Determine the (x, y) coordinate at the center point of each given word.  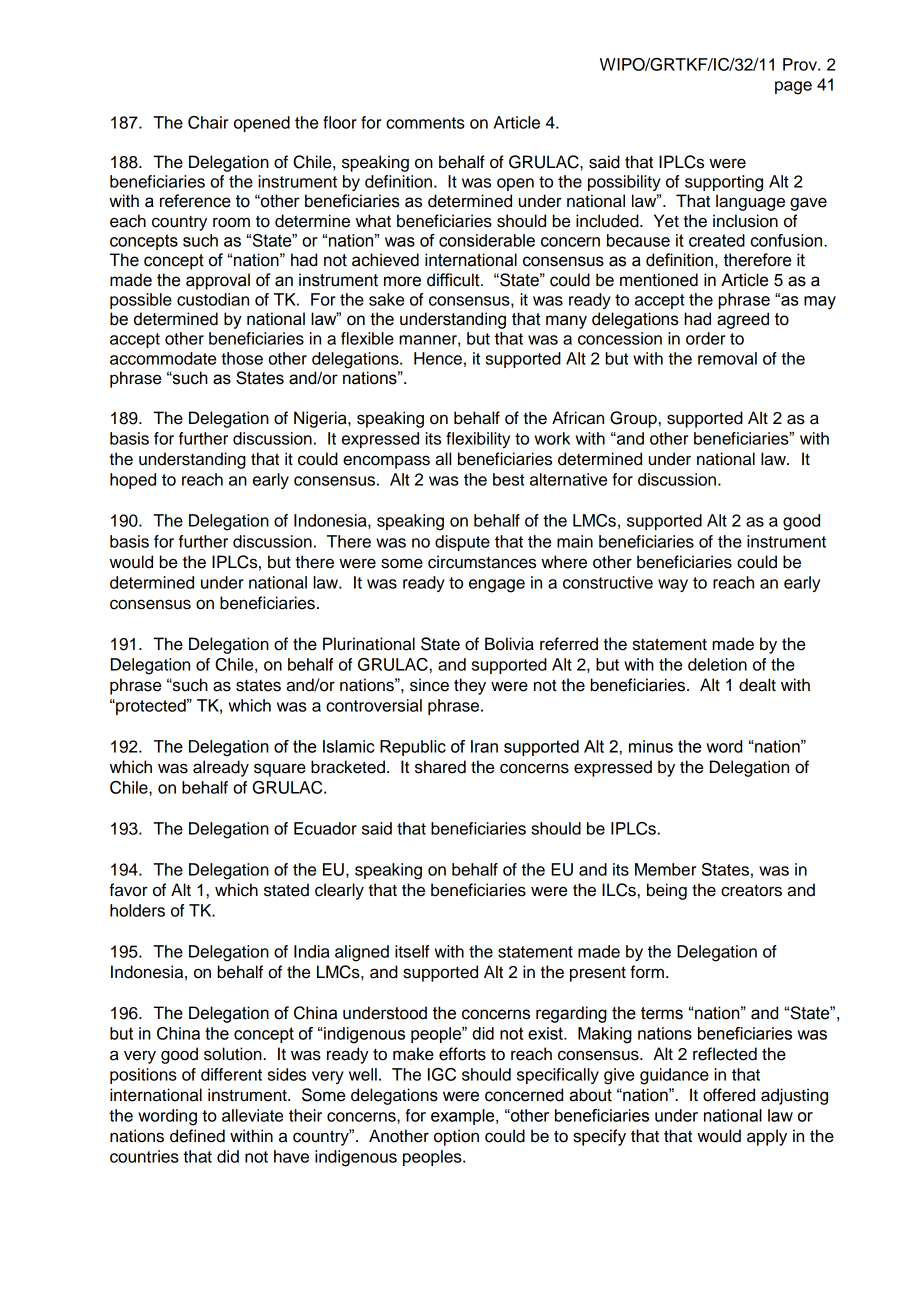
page (793, 88)
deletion (717, 664)
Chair (208, 122)
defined (197, 1136)
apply (767, 1137)
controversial (374, 705)
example (464, 1117)
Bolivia (509, 644)
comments (425, 123)
